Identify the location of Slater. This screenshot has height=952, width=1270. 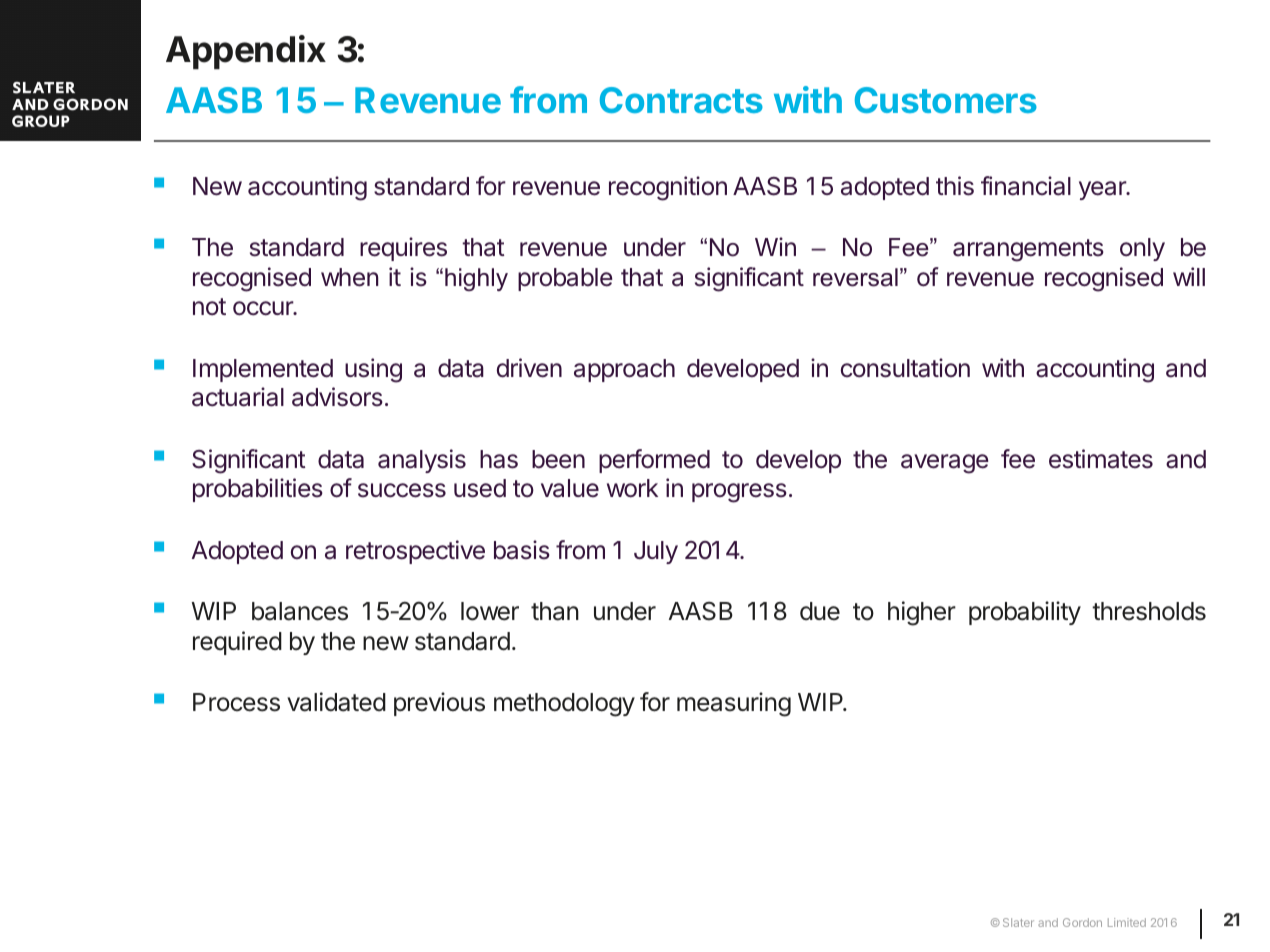
(1018, 922).
